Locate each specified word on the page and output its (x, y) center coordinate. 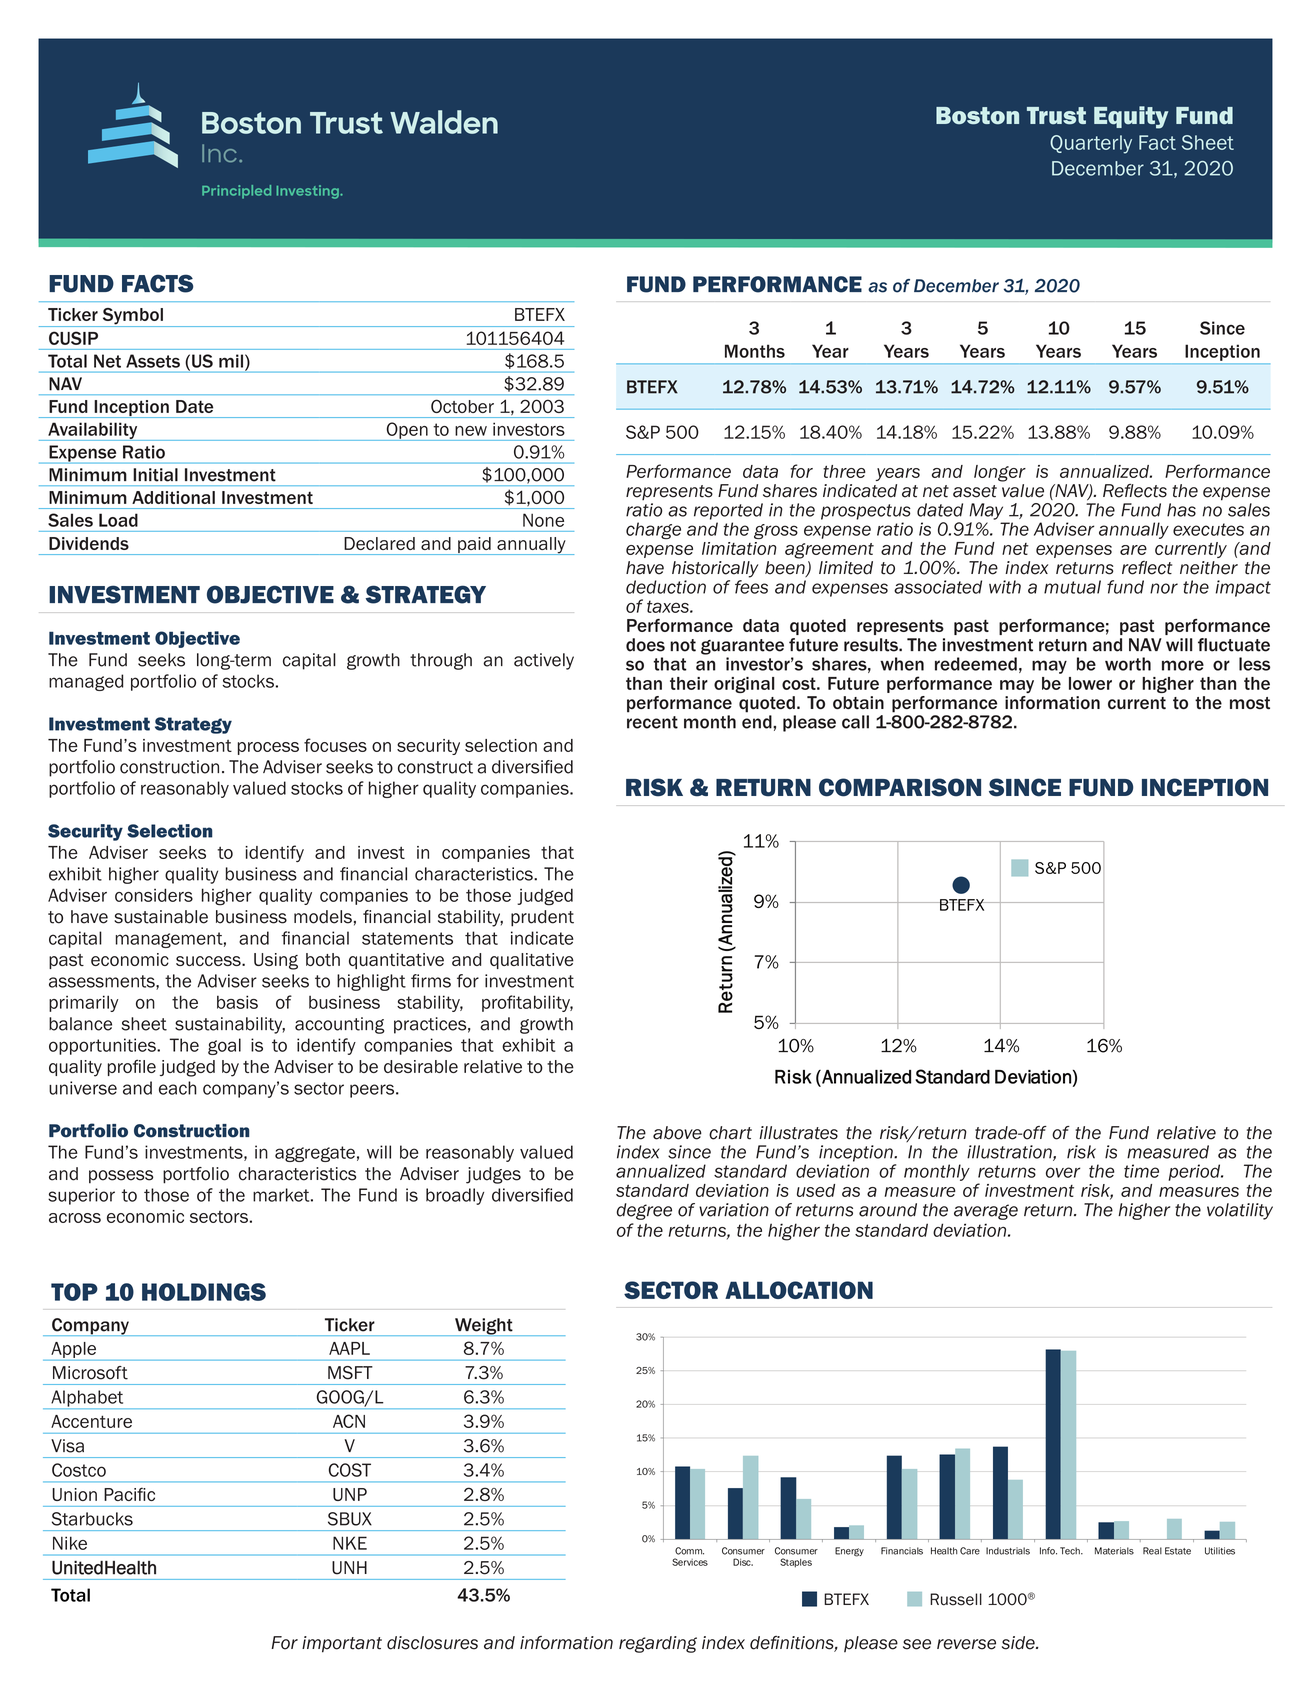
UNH (349, 1568)
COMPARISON (900, 787)
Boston (977, 115)
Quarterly (1091, 144)
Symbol (132, 317)
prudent (542, 918)
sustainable (161, 917)
